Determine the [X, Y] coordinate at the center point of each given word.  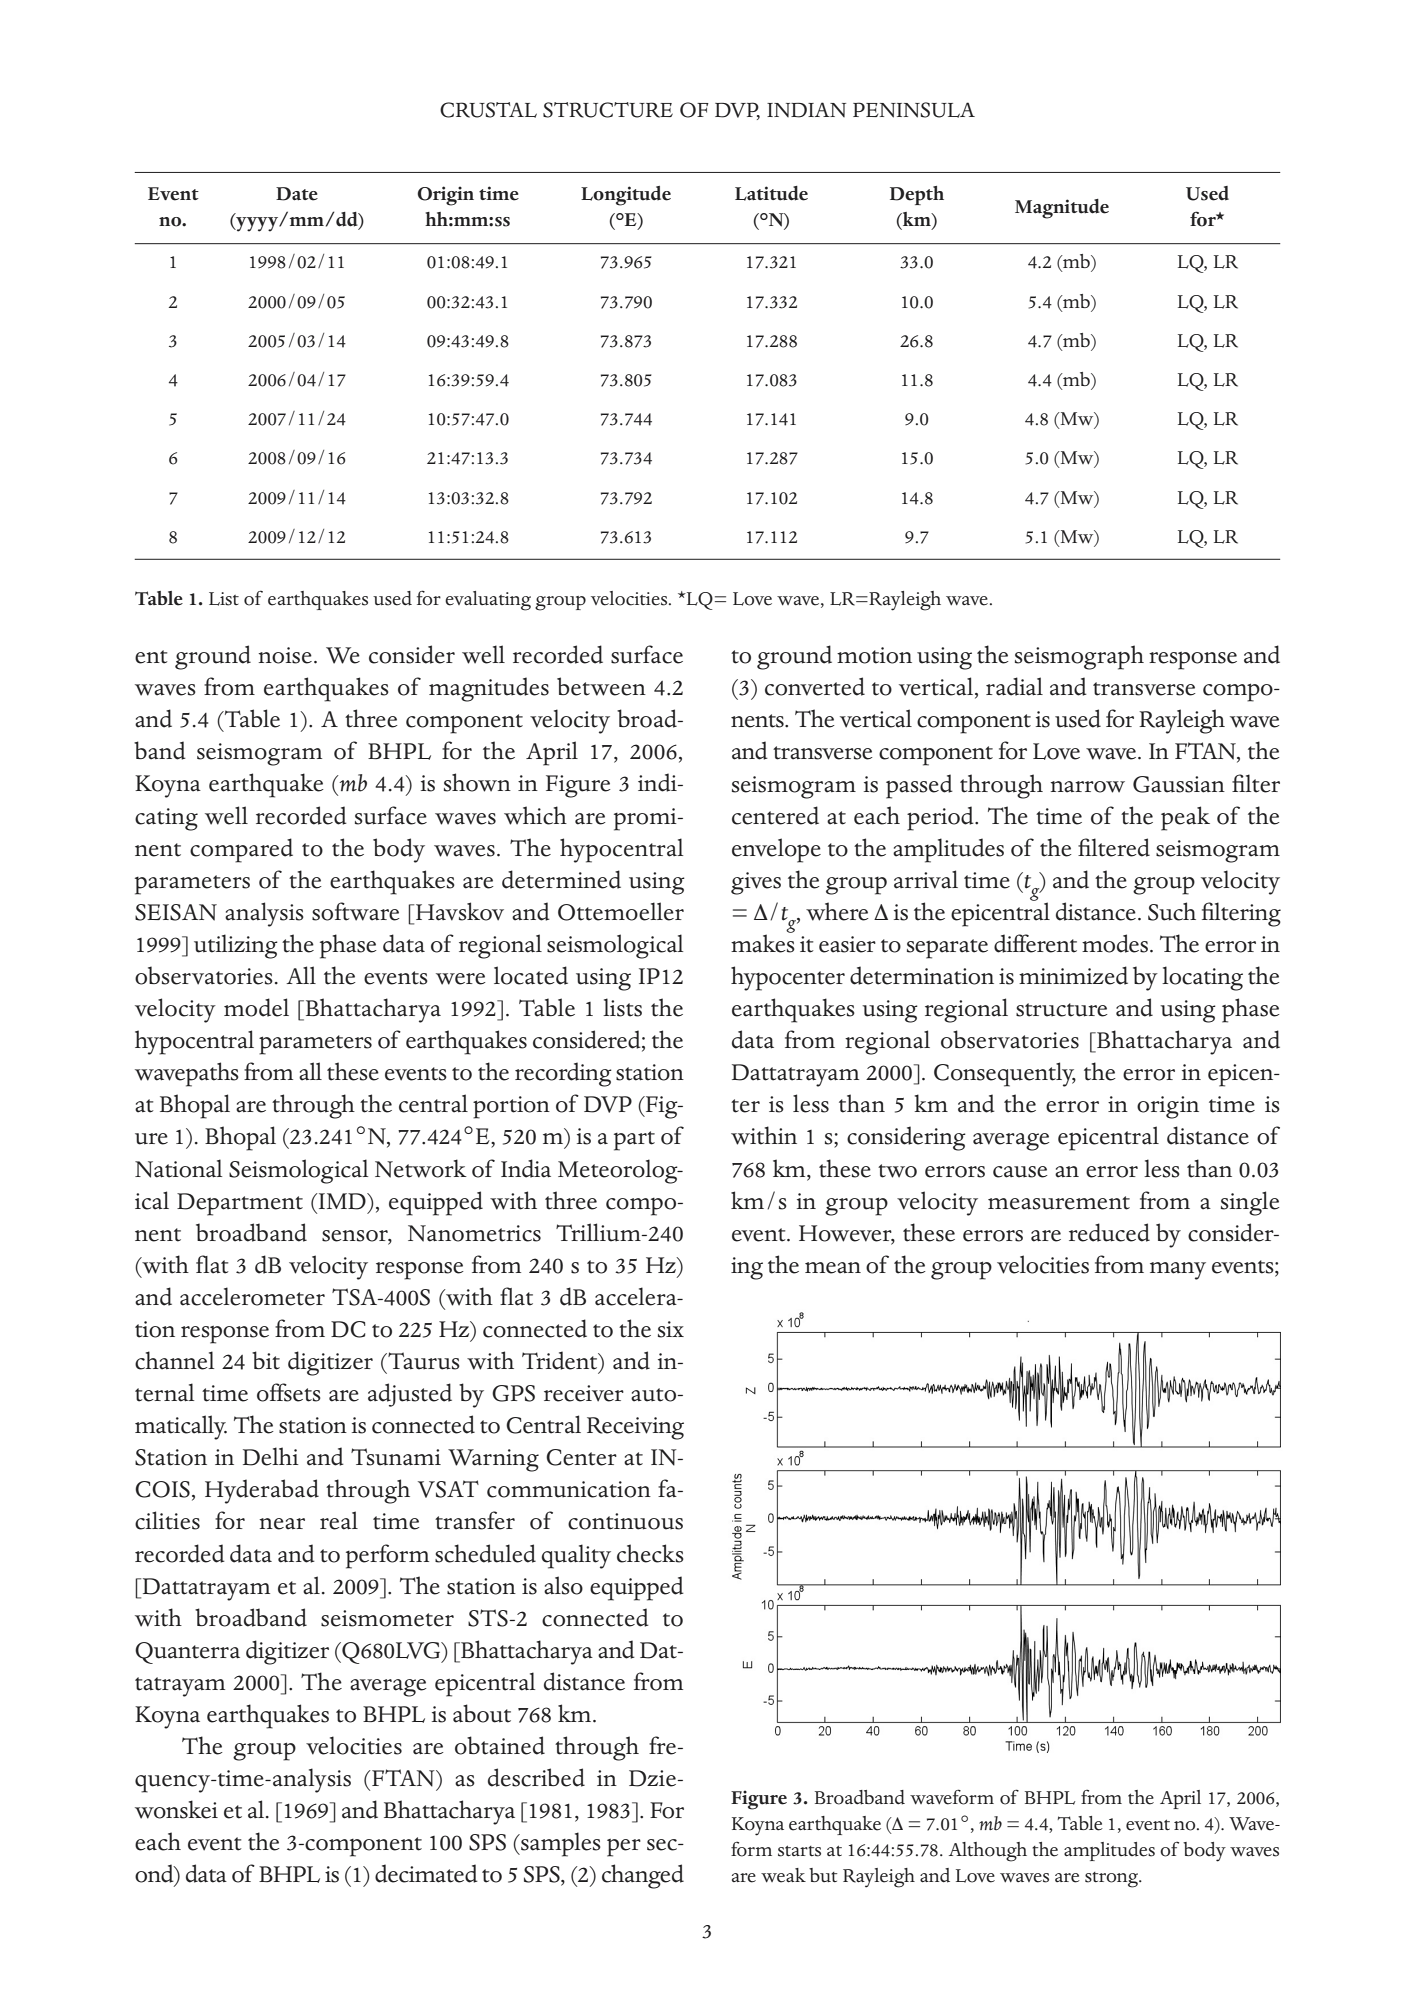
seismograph [1079, 657]
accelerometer [252, 1296]
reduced [1109, 1232]
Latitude [771, 193]
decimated [426, 1873]
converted [815, 686]
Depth [917, 195]
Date [297, 194]
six [671, 1329]
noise [285, 655]
